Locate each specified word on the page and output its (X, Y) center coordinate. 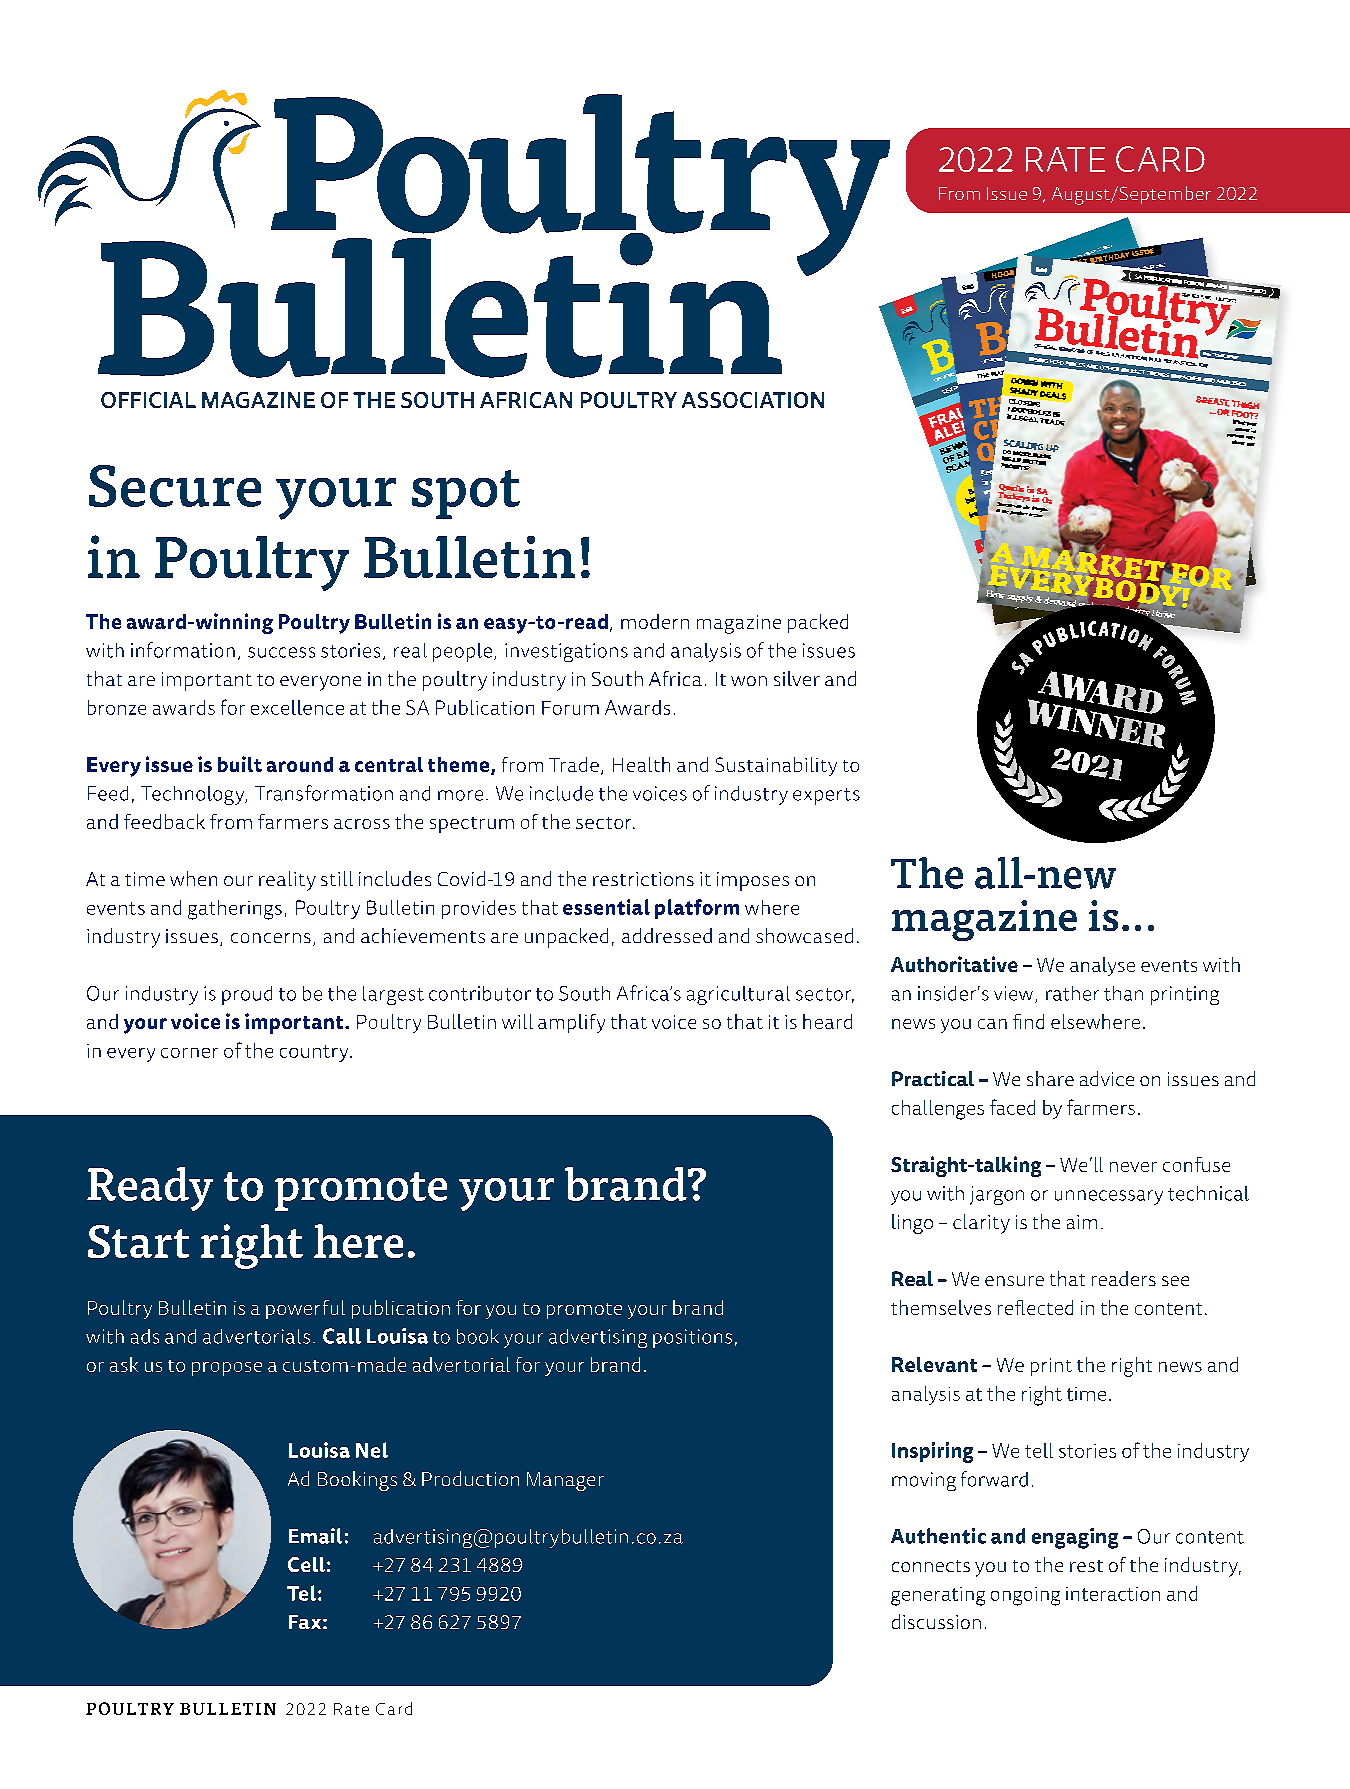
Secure (175, 486)
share (1050, 1078)
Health (641, 764)
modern (655, 621)
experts (826, 796)
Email (315, 1536)
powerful (305, 1309)
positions (692, 1338)
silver (797, 678)
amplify (571, 1023)
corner (189, 1053)
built (240, 764)
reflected (1035, 1307)
